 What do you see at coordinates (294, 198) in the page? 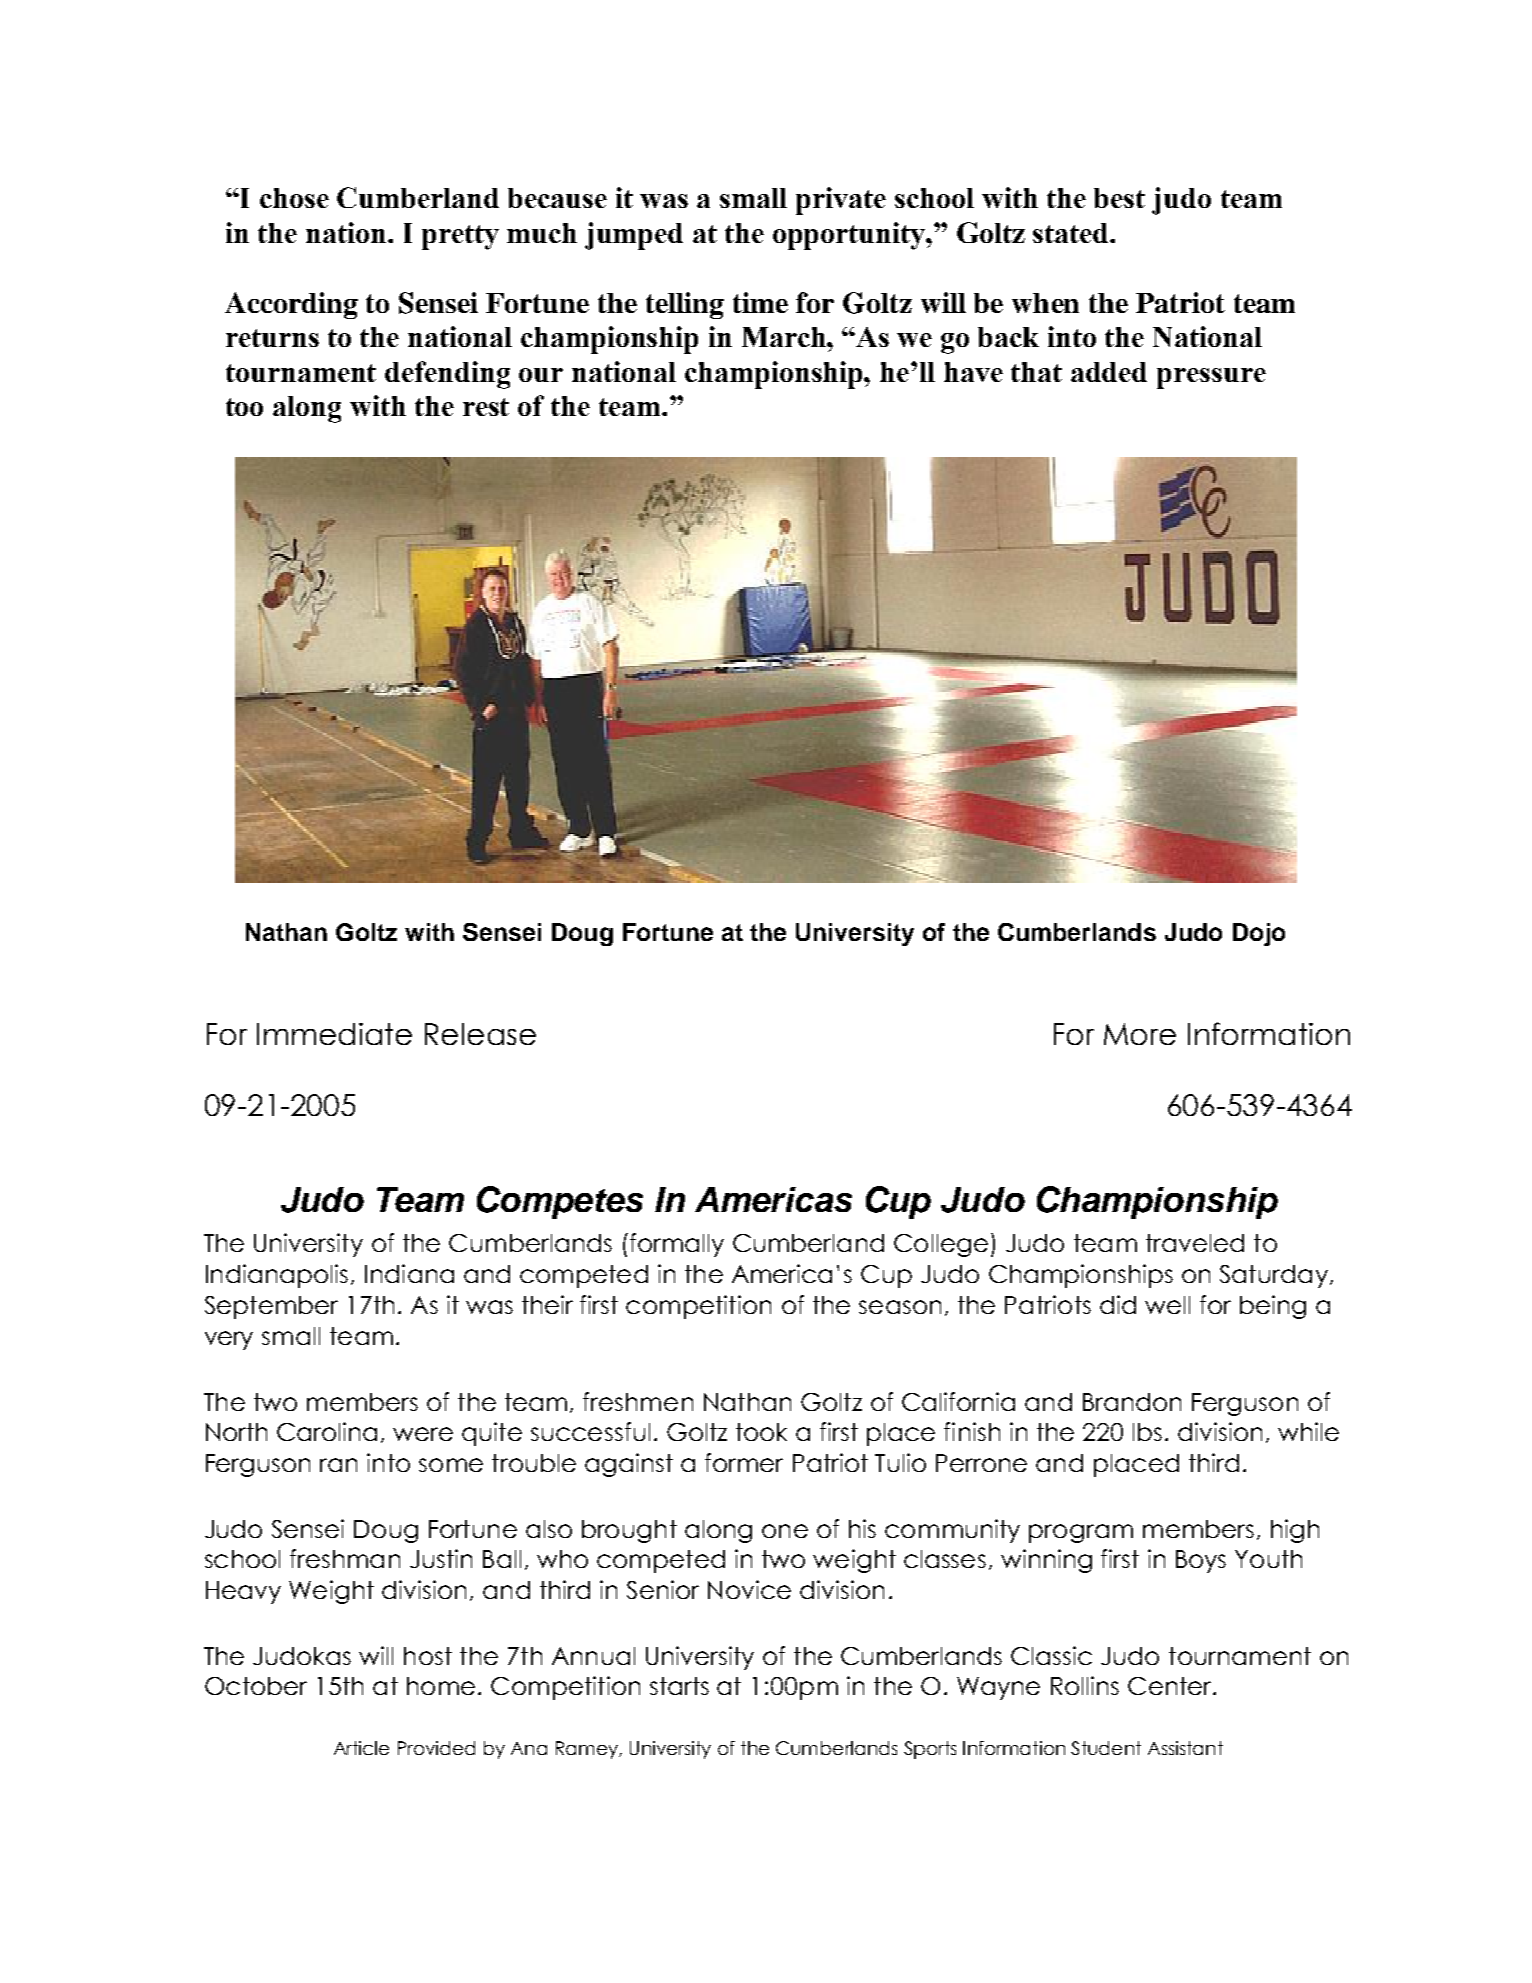
I see `chose` at bounding box center [294, 198].
